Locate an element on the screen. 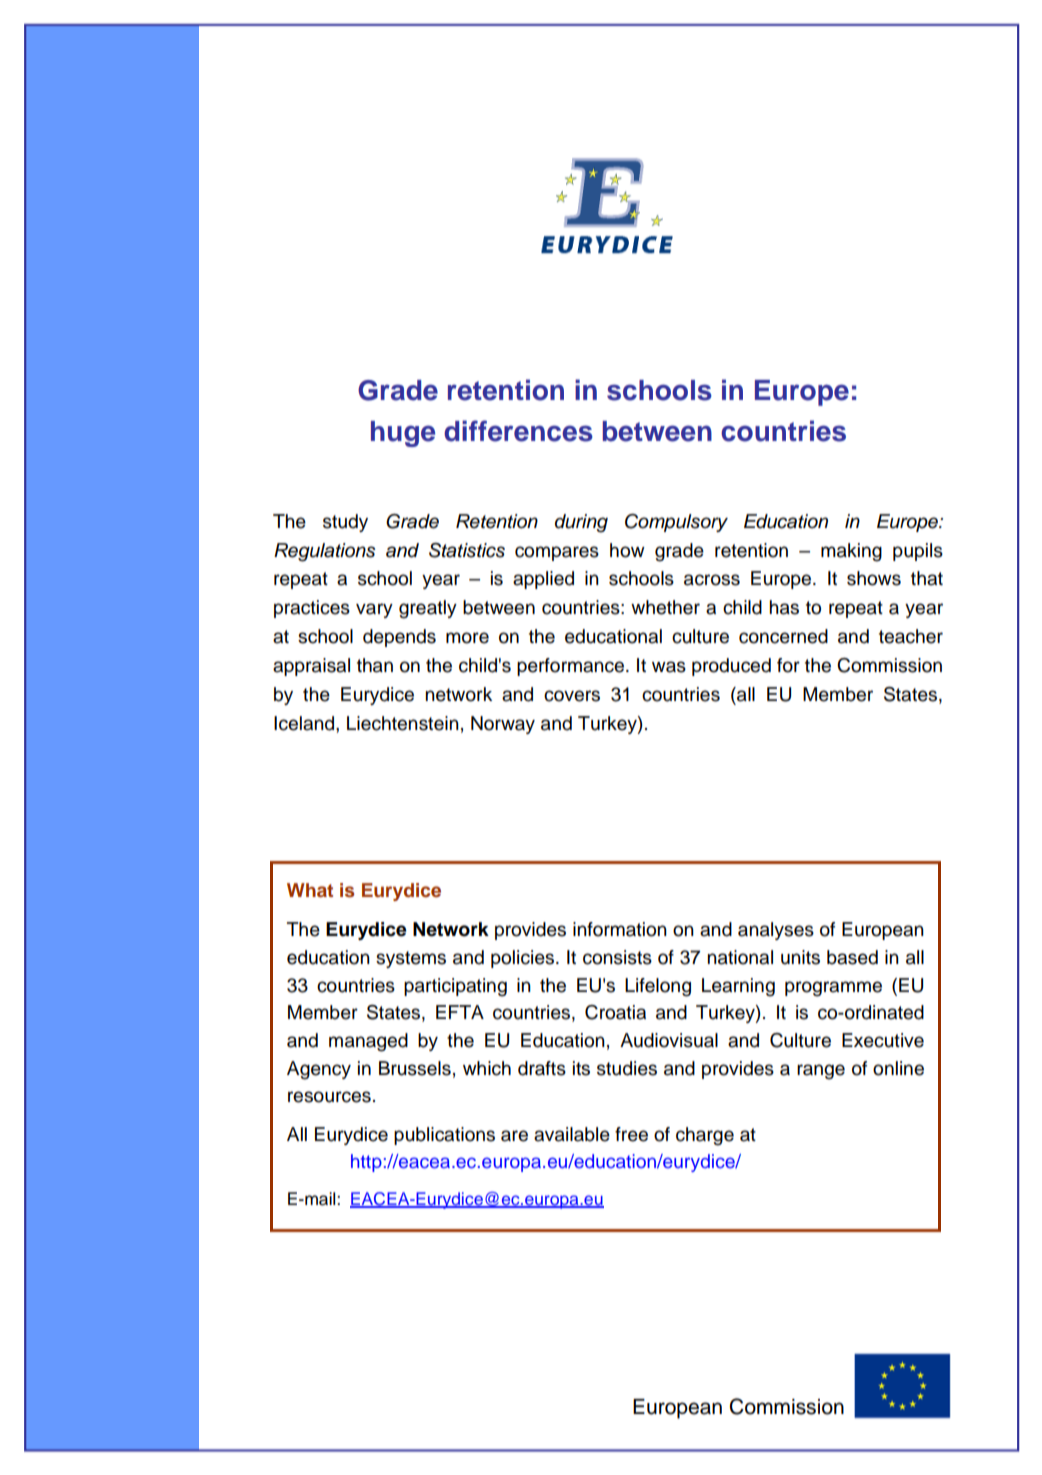 Image resolution: width=1042 pixels, height=1475 pixels. huge is located at coordinates (403, 434).
